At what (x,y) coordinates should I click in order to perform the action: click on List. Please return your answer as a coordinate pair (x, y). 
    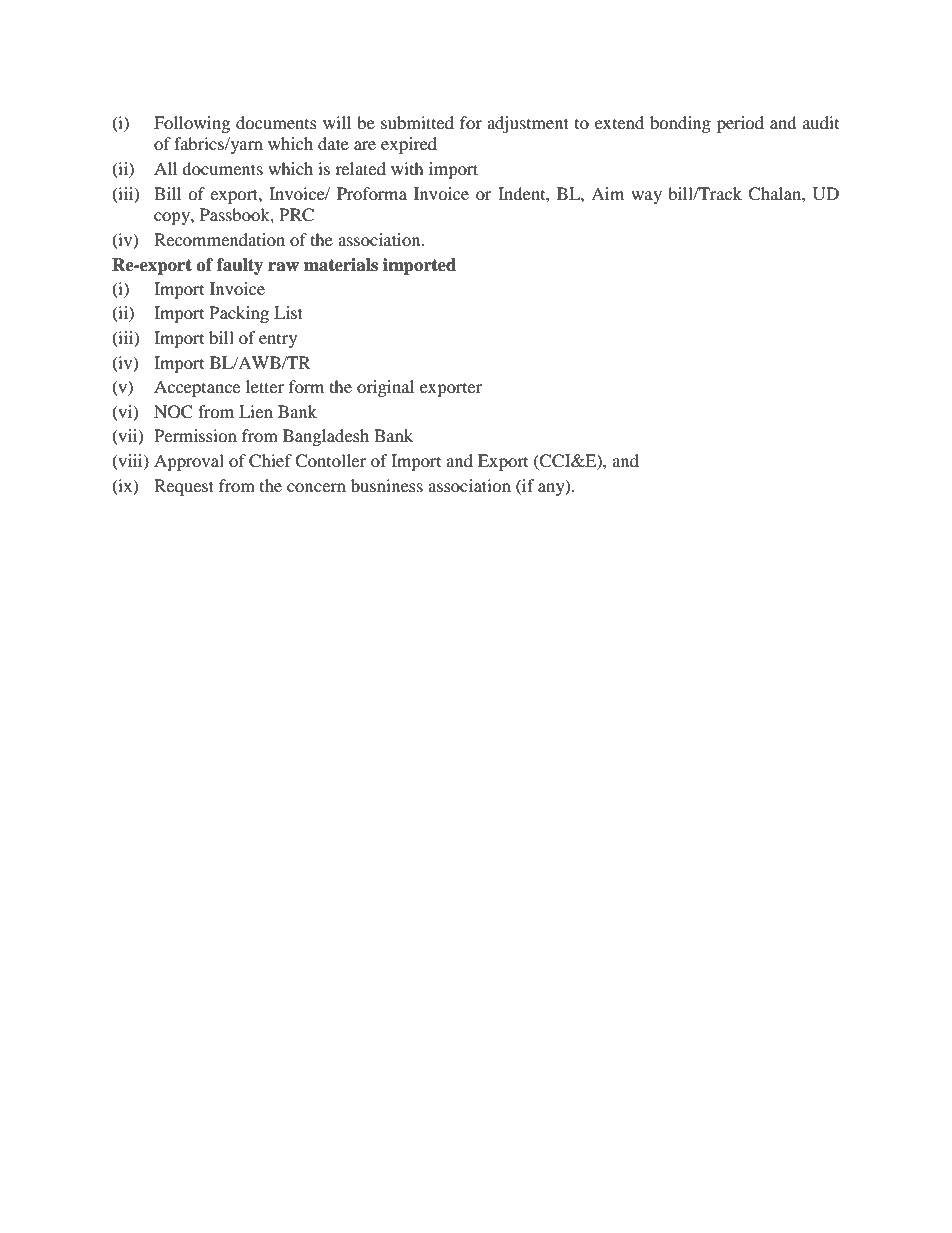
    Looking at the image, I should click on (288, 312).
